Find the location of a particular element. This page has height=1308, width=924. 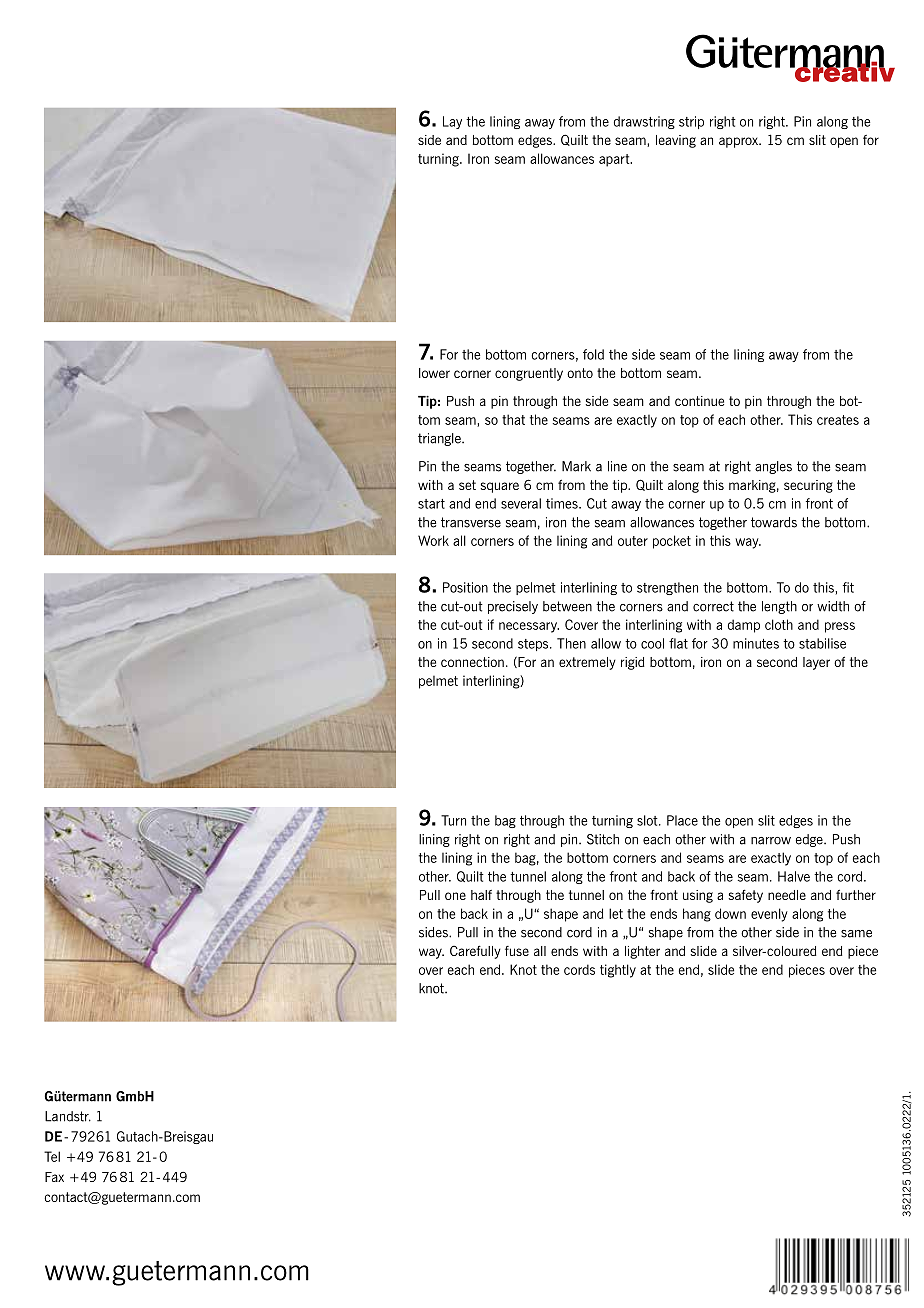

tightly is located at coordinates (618, 971).
